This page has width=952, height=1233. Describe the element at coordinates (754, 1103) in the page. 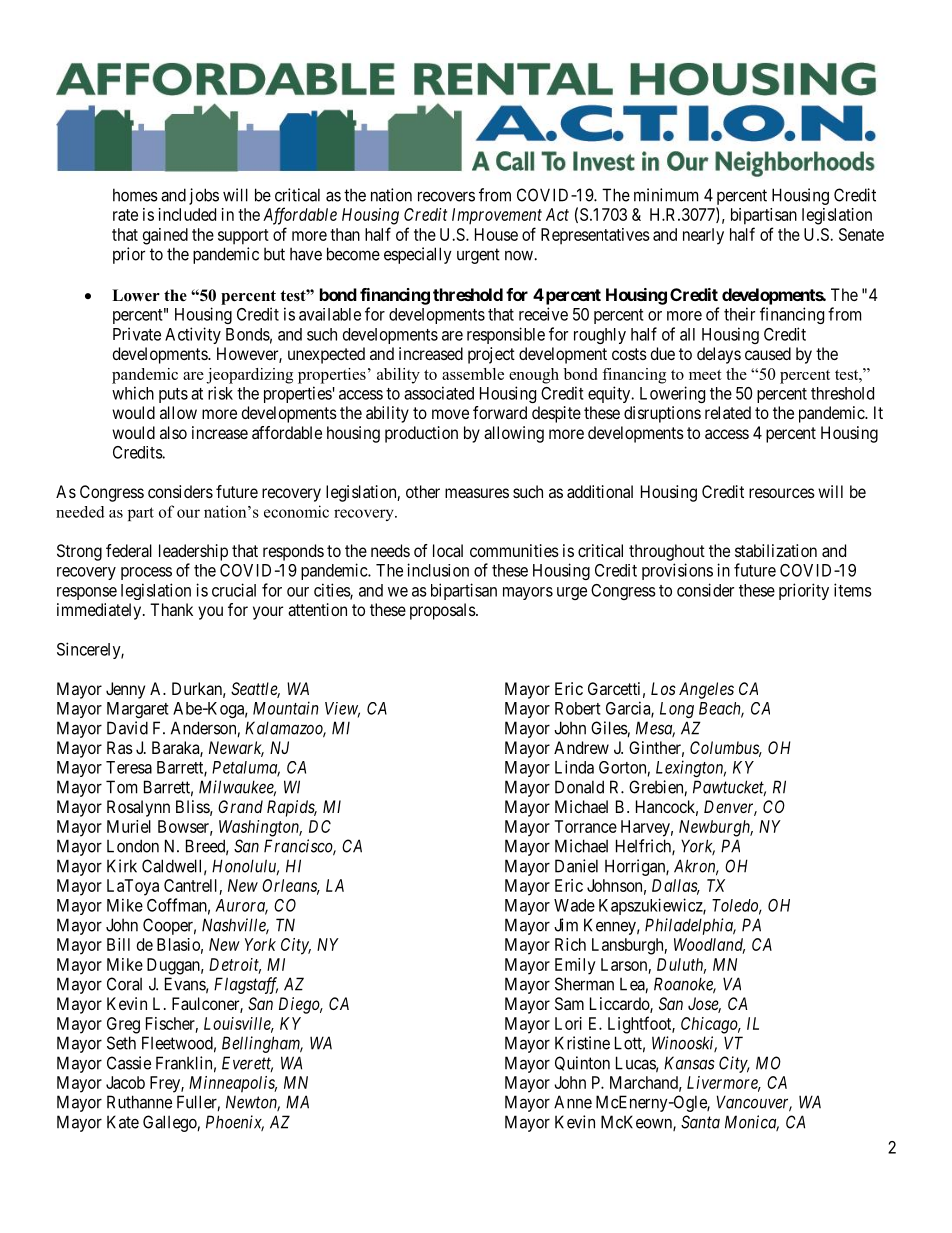

I see `Vancouver` at that location.
